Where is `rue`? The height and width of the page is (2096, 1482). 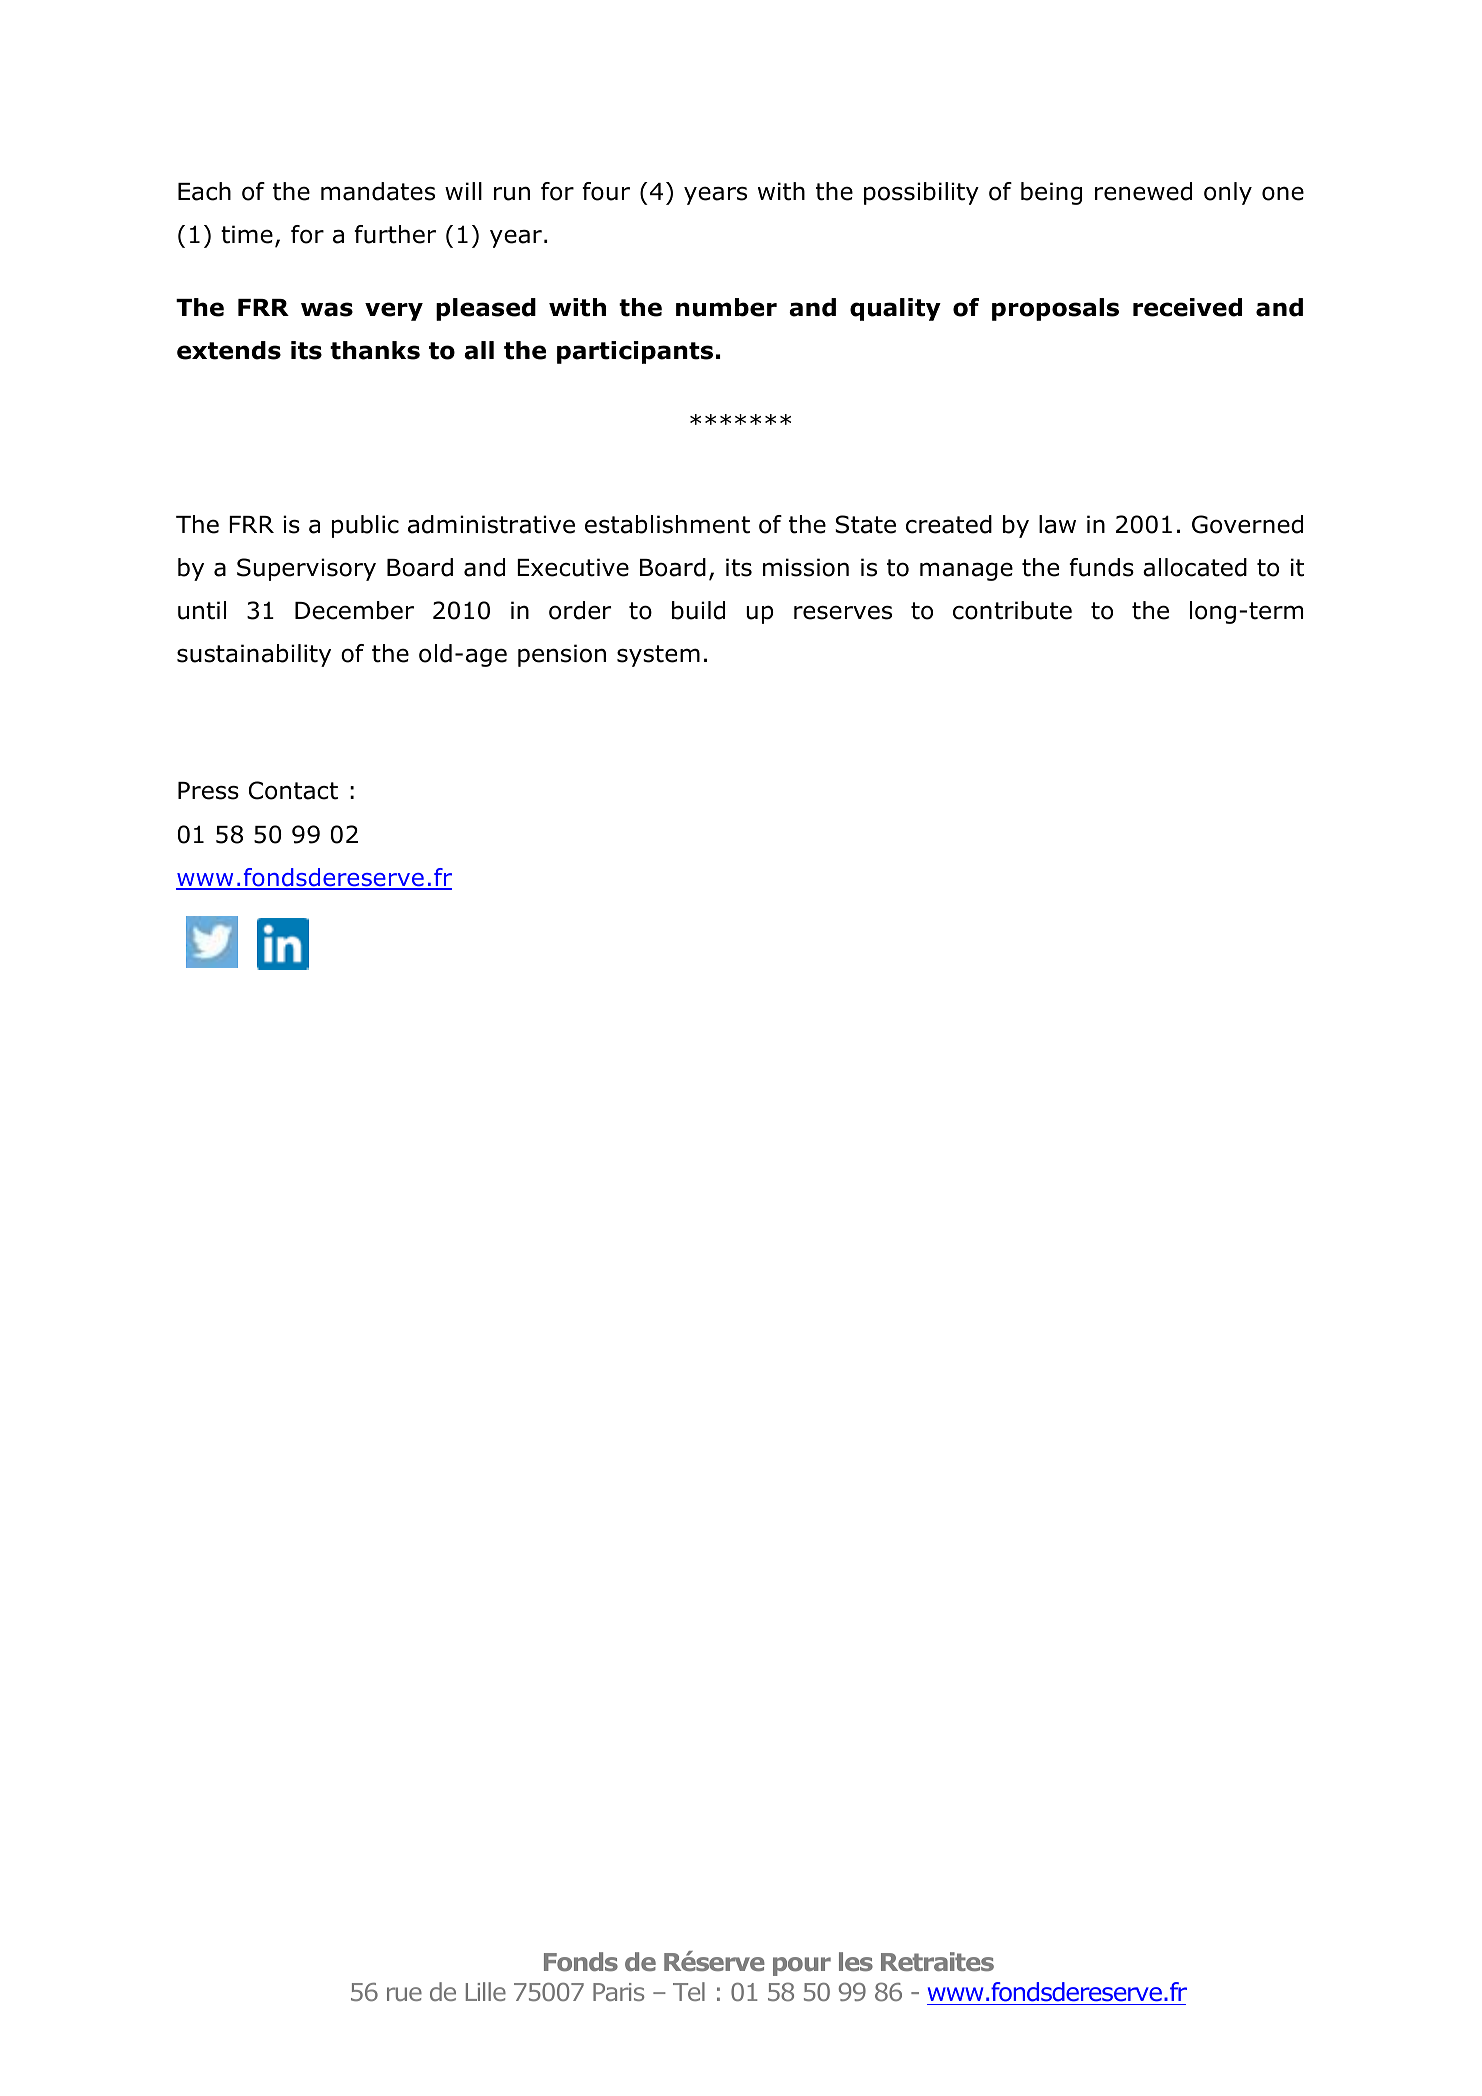 rue is located at coordinates (404, 1994).
